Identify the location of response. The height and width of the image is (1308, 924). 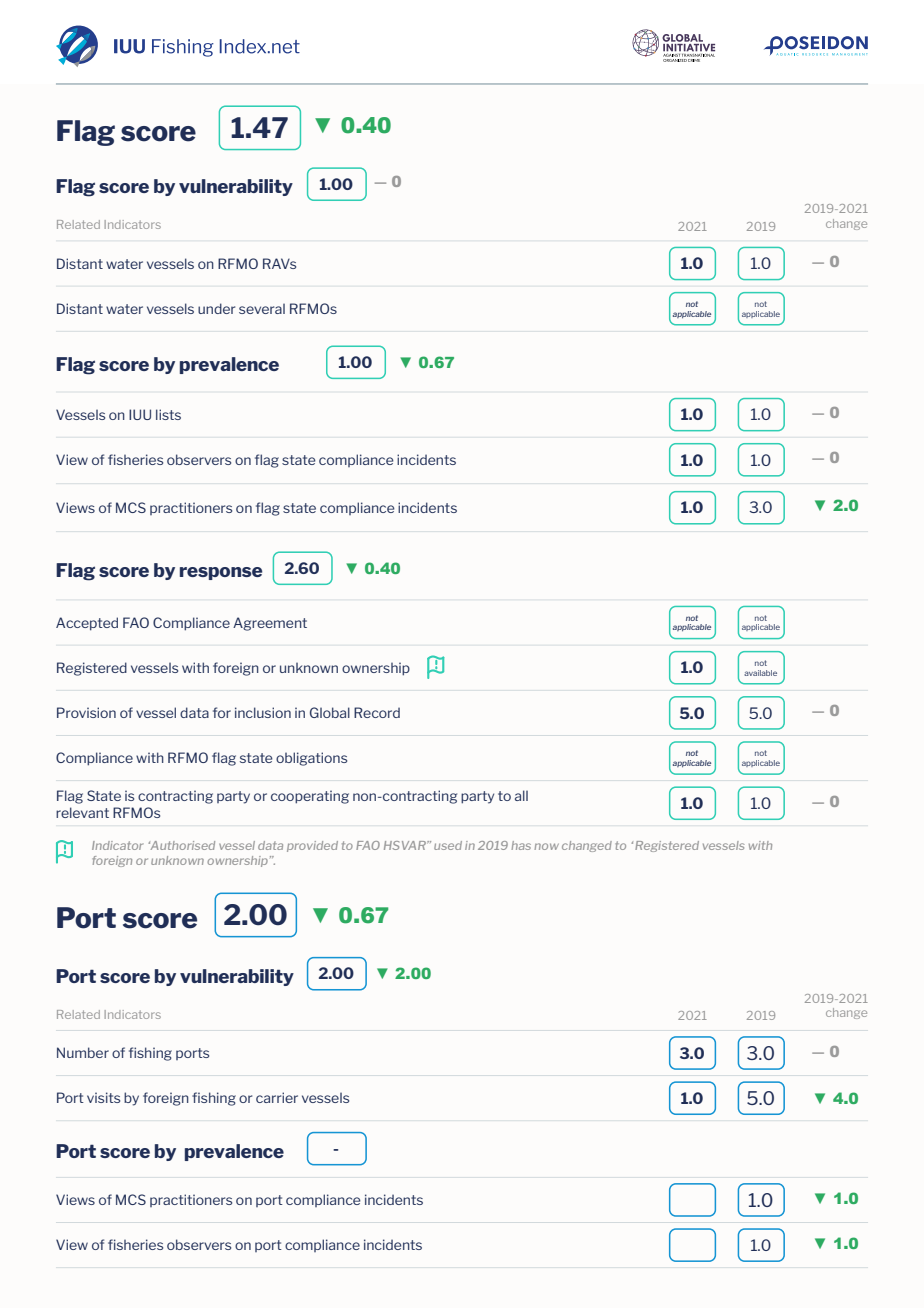
(221, 573).
